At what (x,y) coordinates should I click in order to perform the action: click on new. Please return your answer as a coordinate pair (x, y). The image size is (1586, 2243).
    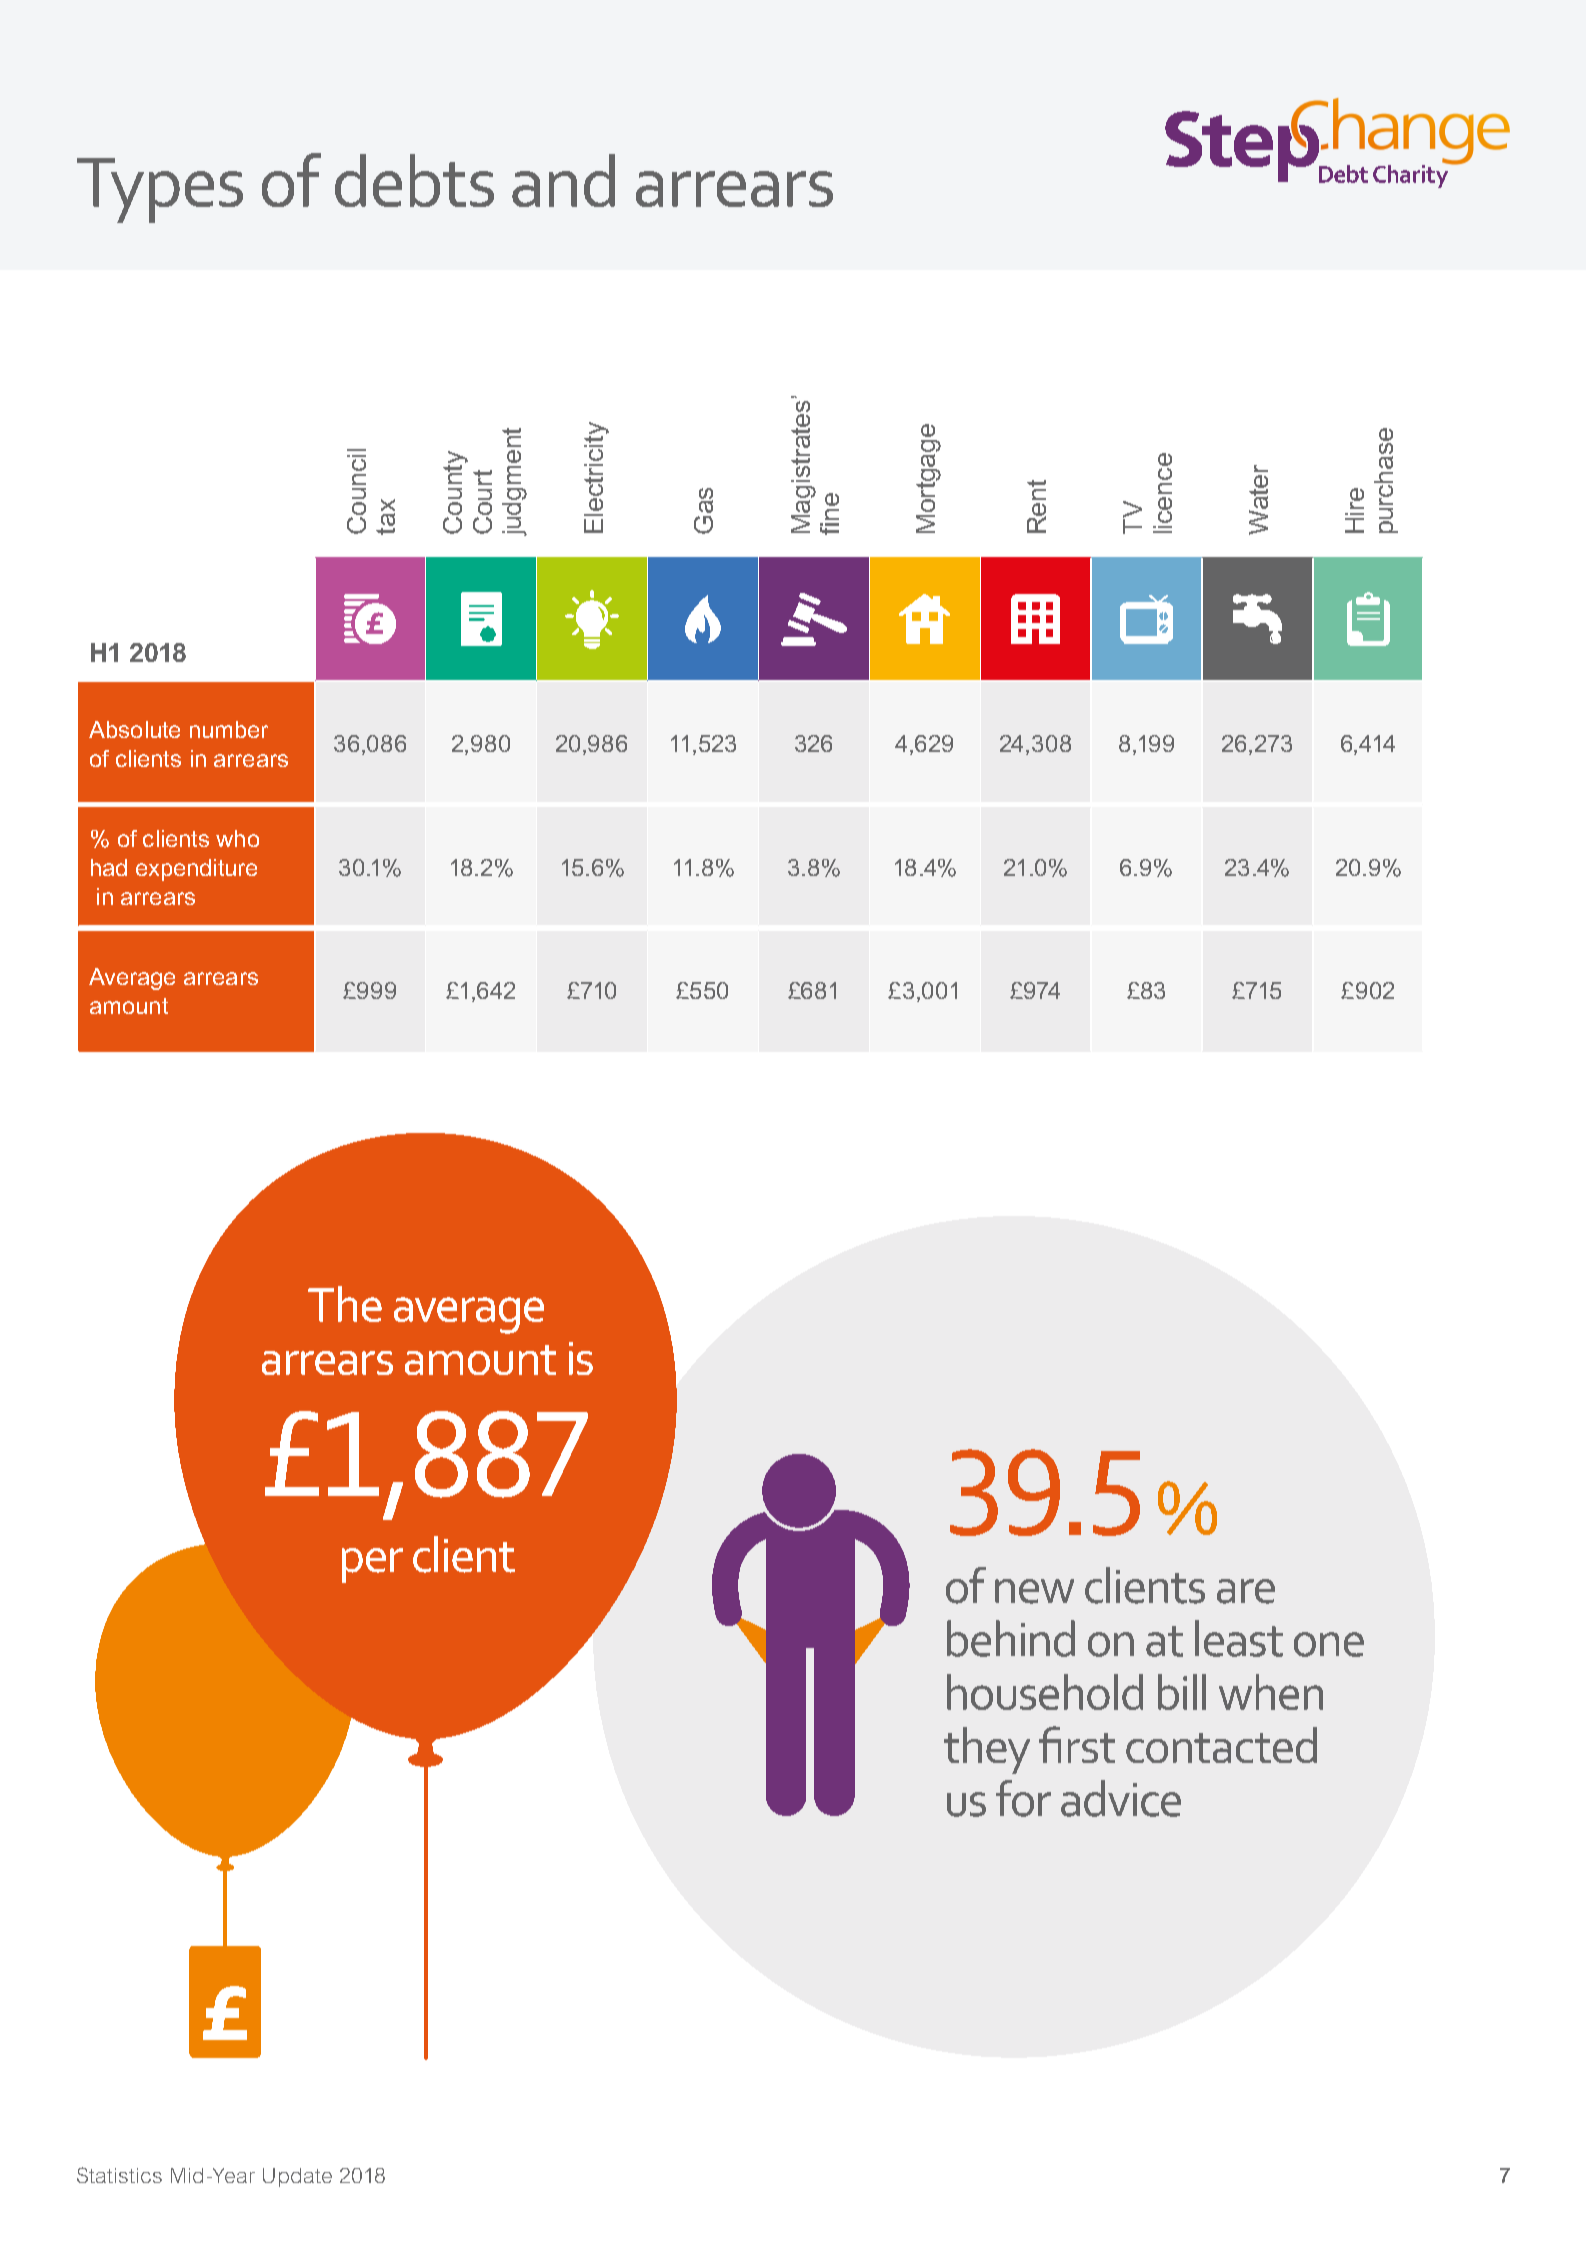
    Looking at the image, I should click on (1034, 1591).
